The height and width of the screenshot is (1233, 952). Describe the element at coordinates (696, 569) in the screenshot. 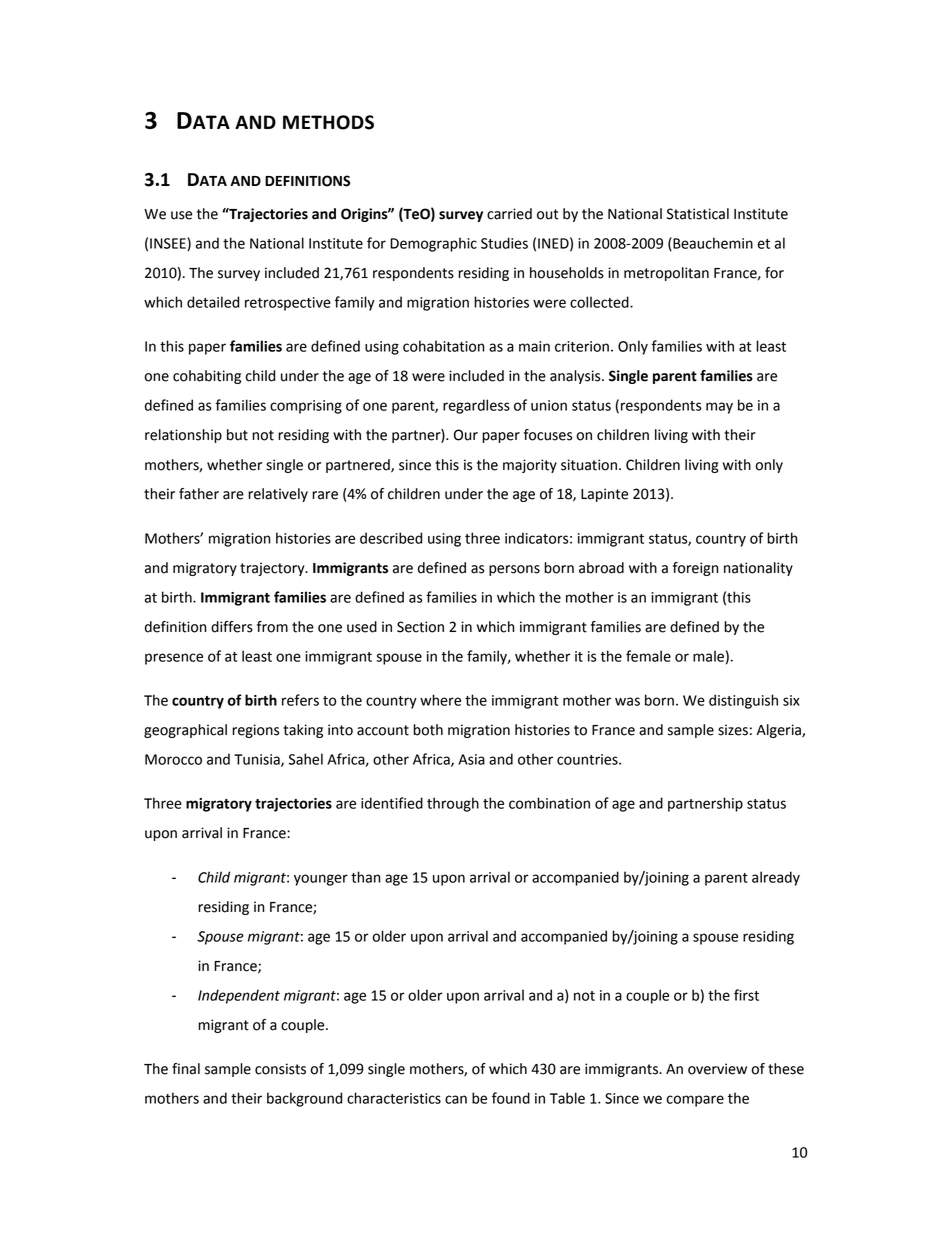

I see `foreign` at that location.
